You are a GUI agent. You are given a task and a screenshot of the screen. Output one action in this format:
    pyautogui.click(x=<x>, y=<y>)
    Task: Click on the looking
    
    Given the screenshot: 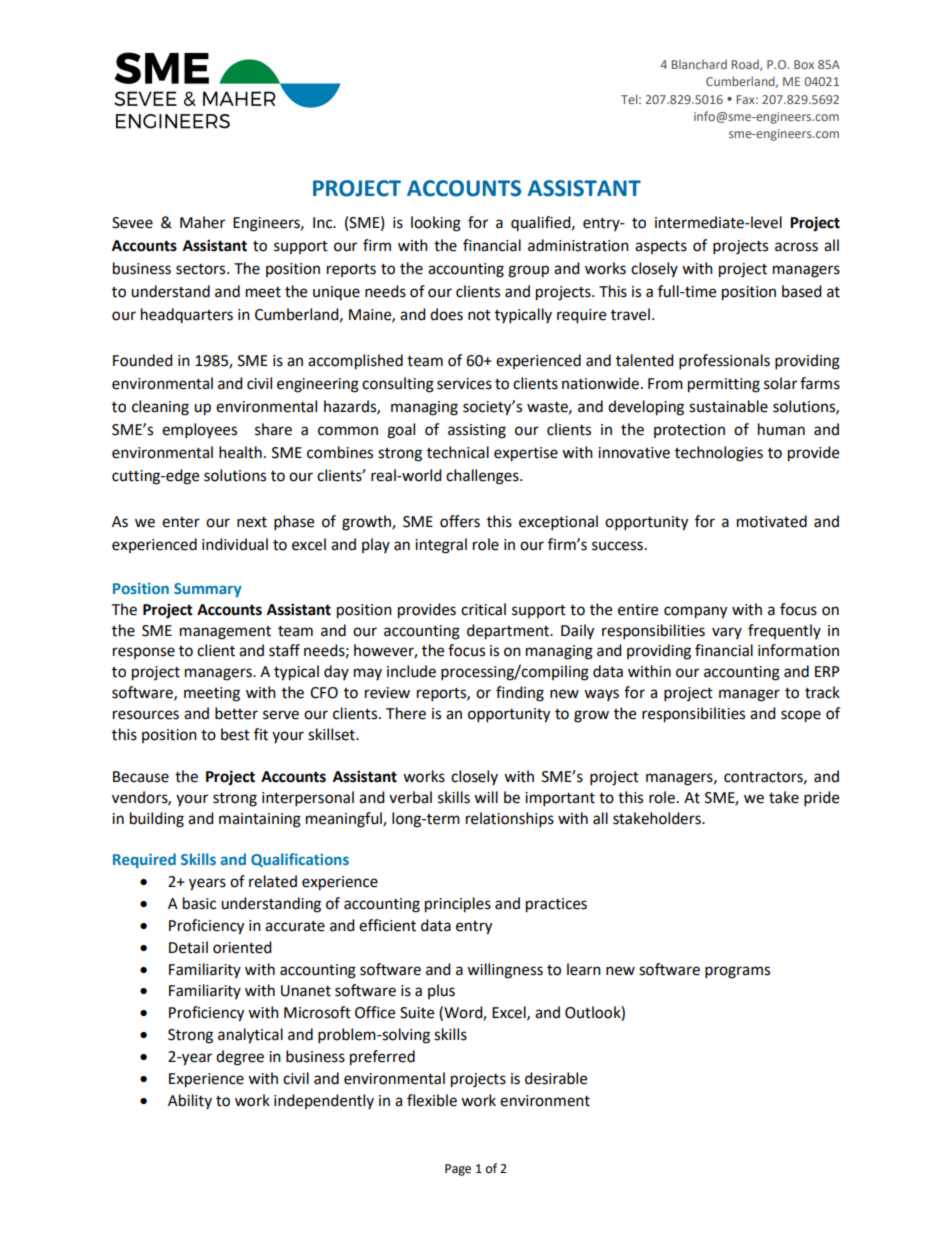 What is the action you would take?
    pyautogui.click(x=436, y=224)
